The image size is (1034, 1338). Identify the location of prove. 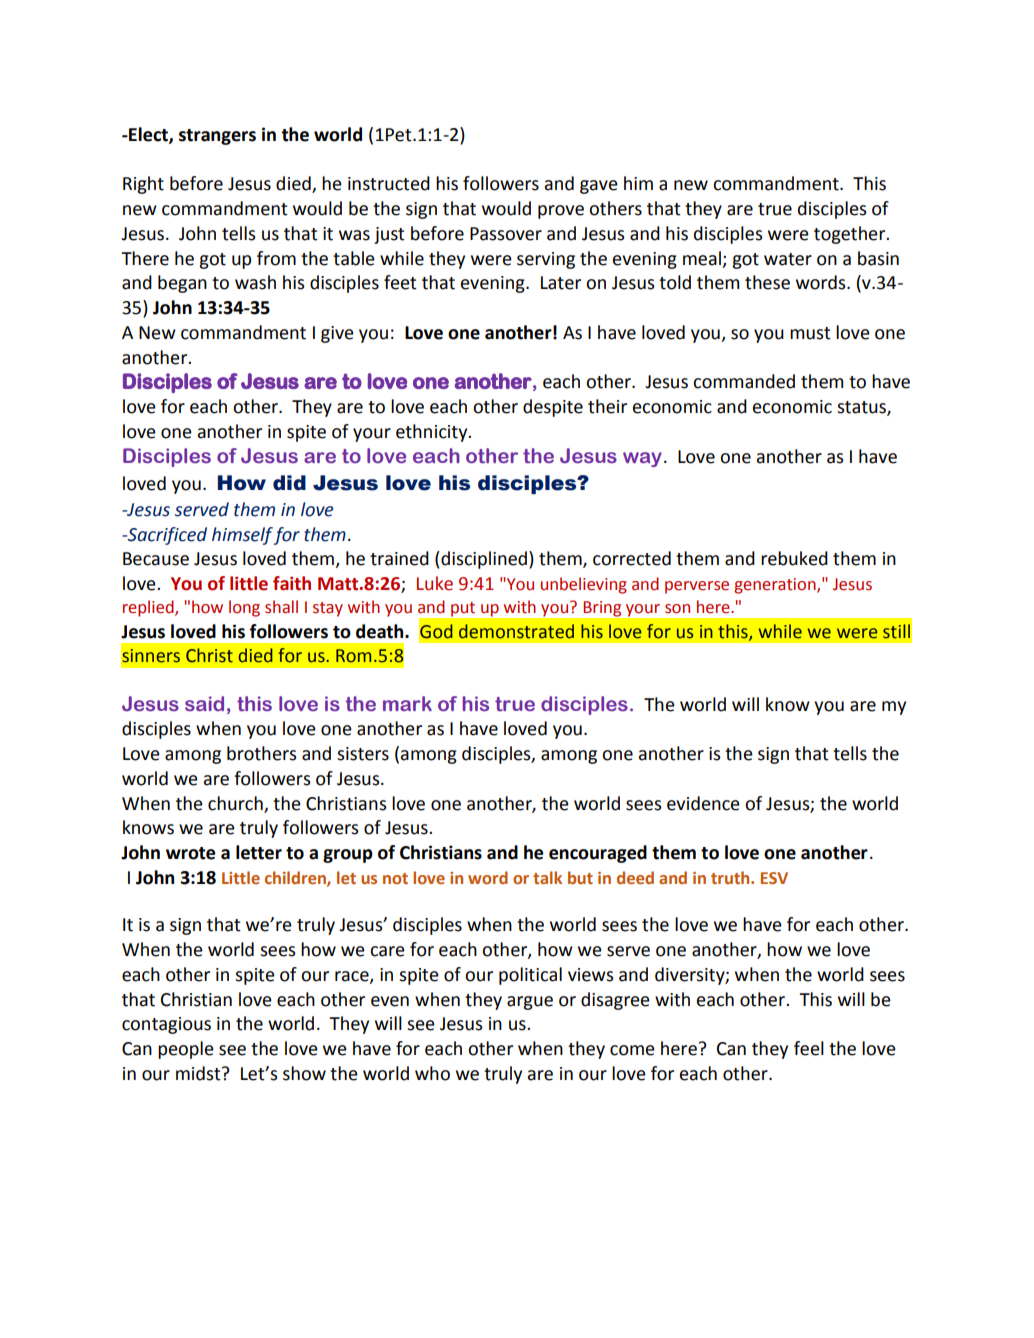
(561, 212).
